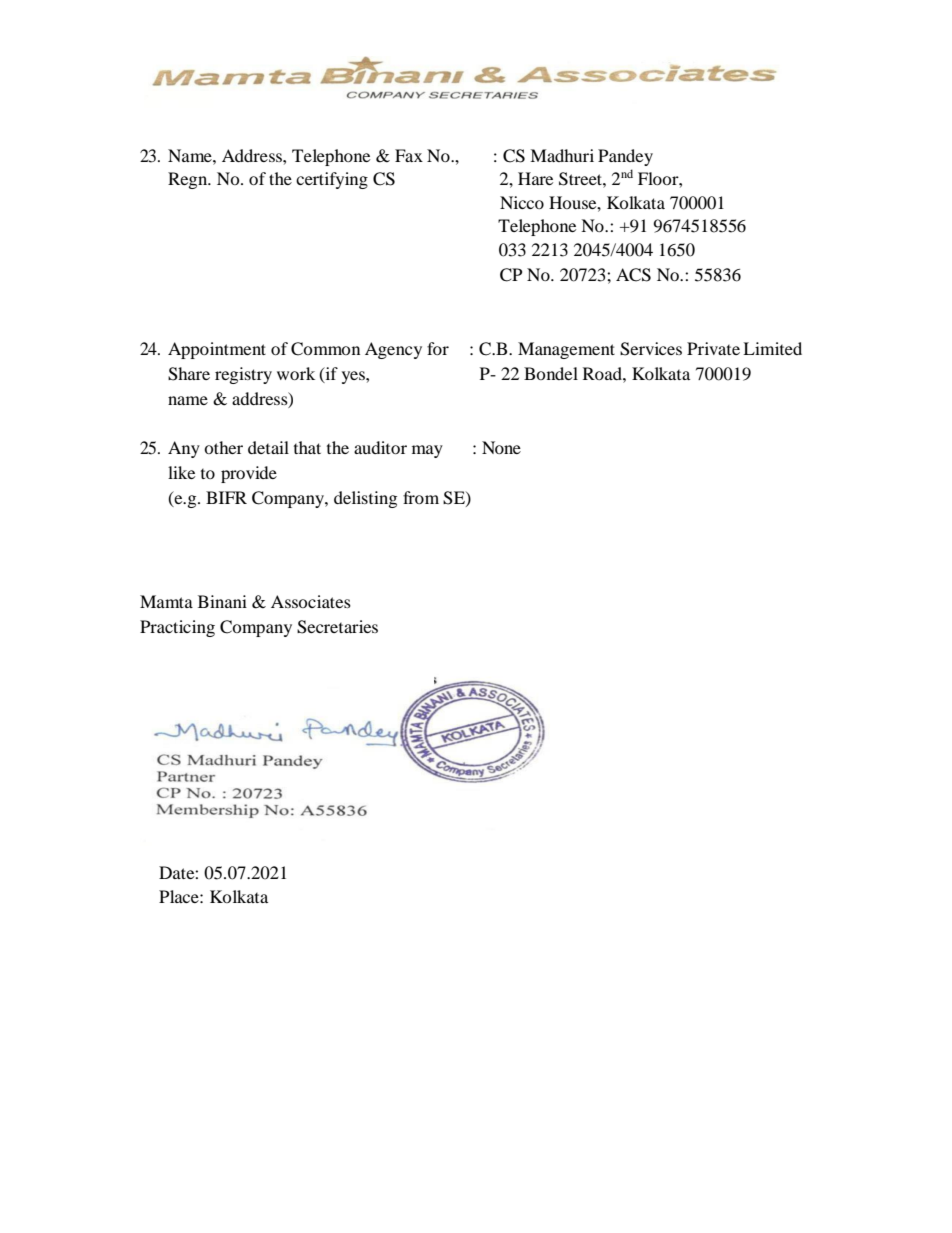 The image size is (952, 1233). I want to click on None, so click(501, 447).
